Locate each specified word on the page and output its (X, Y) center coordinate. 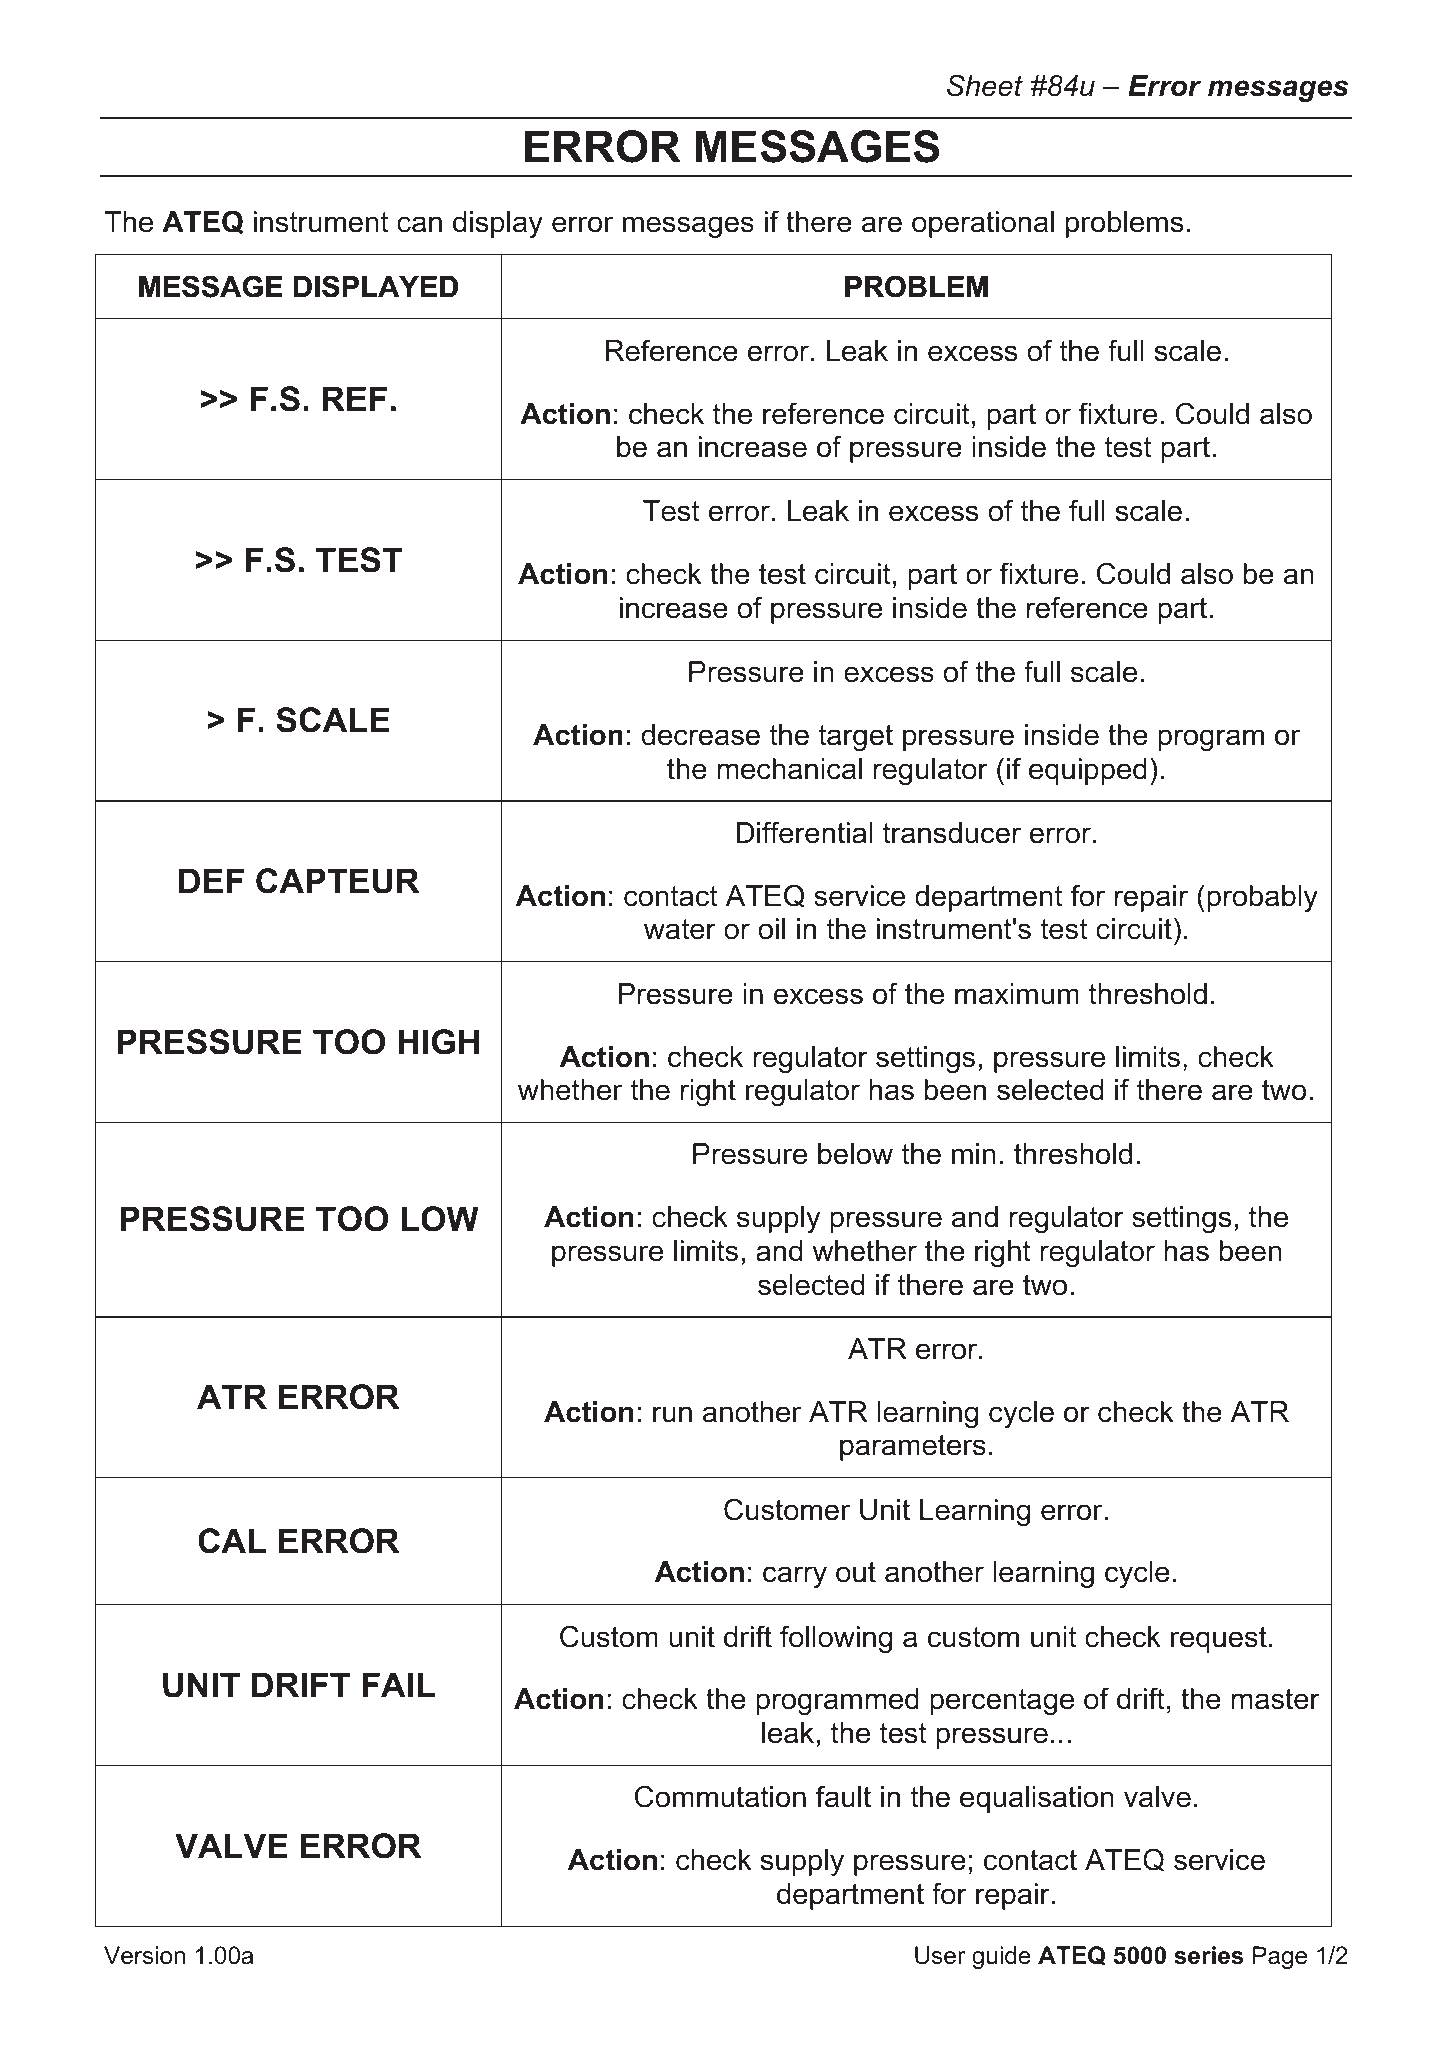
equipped (1088, 771)
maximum (1017, 994)
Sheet (985, 85)
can (419, 224)
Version (144, 1955)
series (1208, 1955)
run (672, 1414)
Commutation (720, 1796)
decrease (700, 735)
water (680, 929)
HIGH (438, 1042)
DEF (211, 880)
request (1219, 1640)
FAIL (398, 1684)
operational (983, 224)
